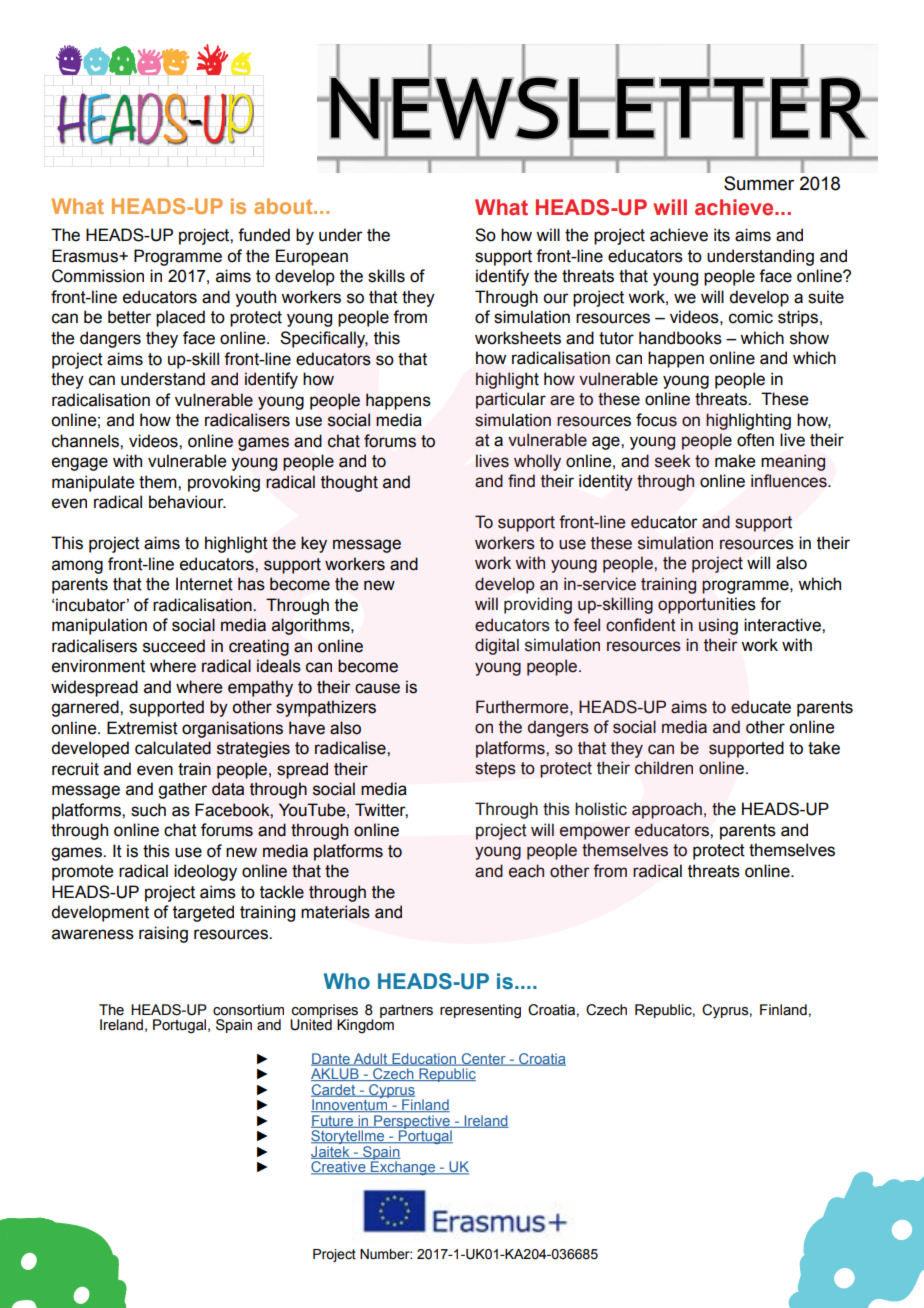 The height and width of the screenshot is (1308, 924). What do you see at coordinates (403, 1167) in the screenshot?
I see `Exchange` at bounding box center [403, 1167].
